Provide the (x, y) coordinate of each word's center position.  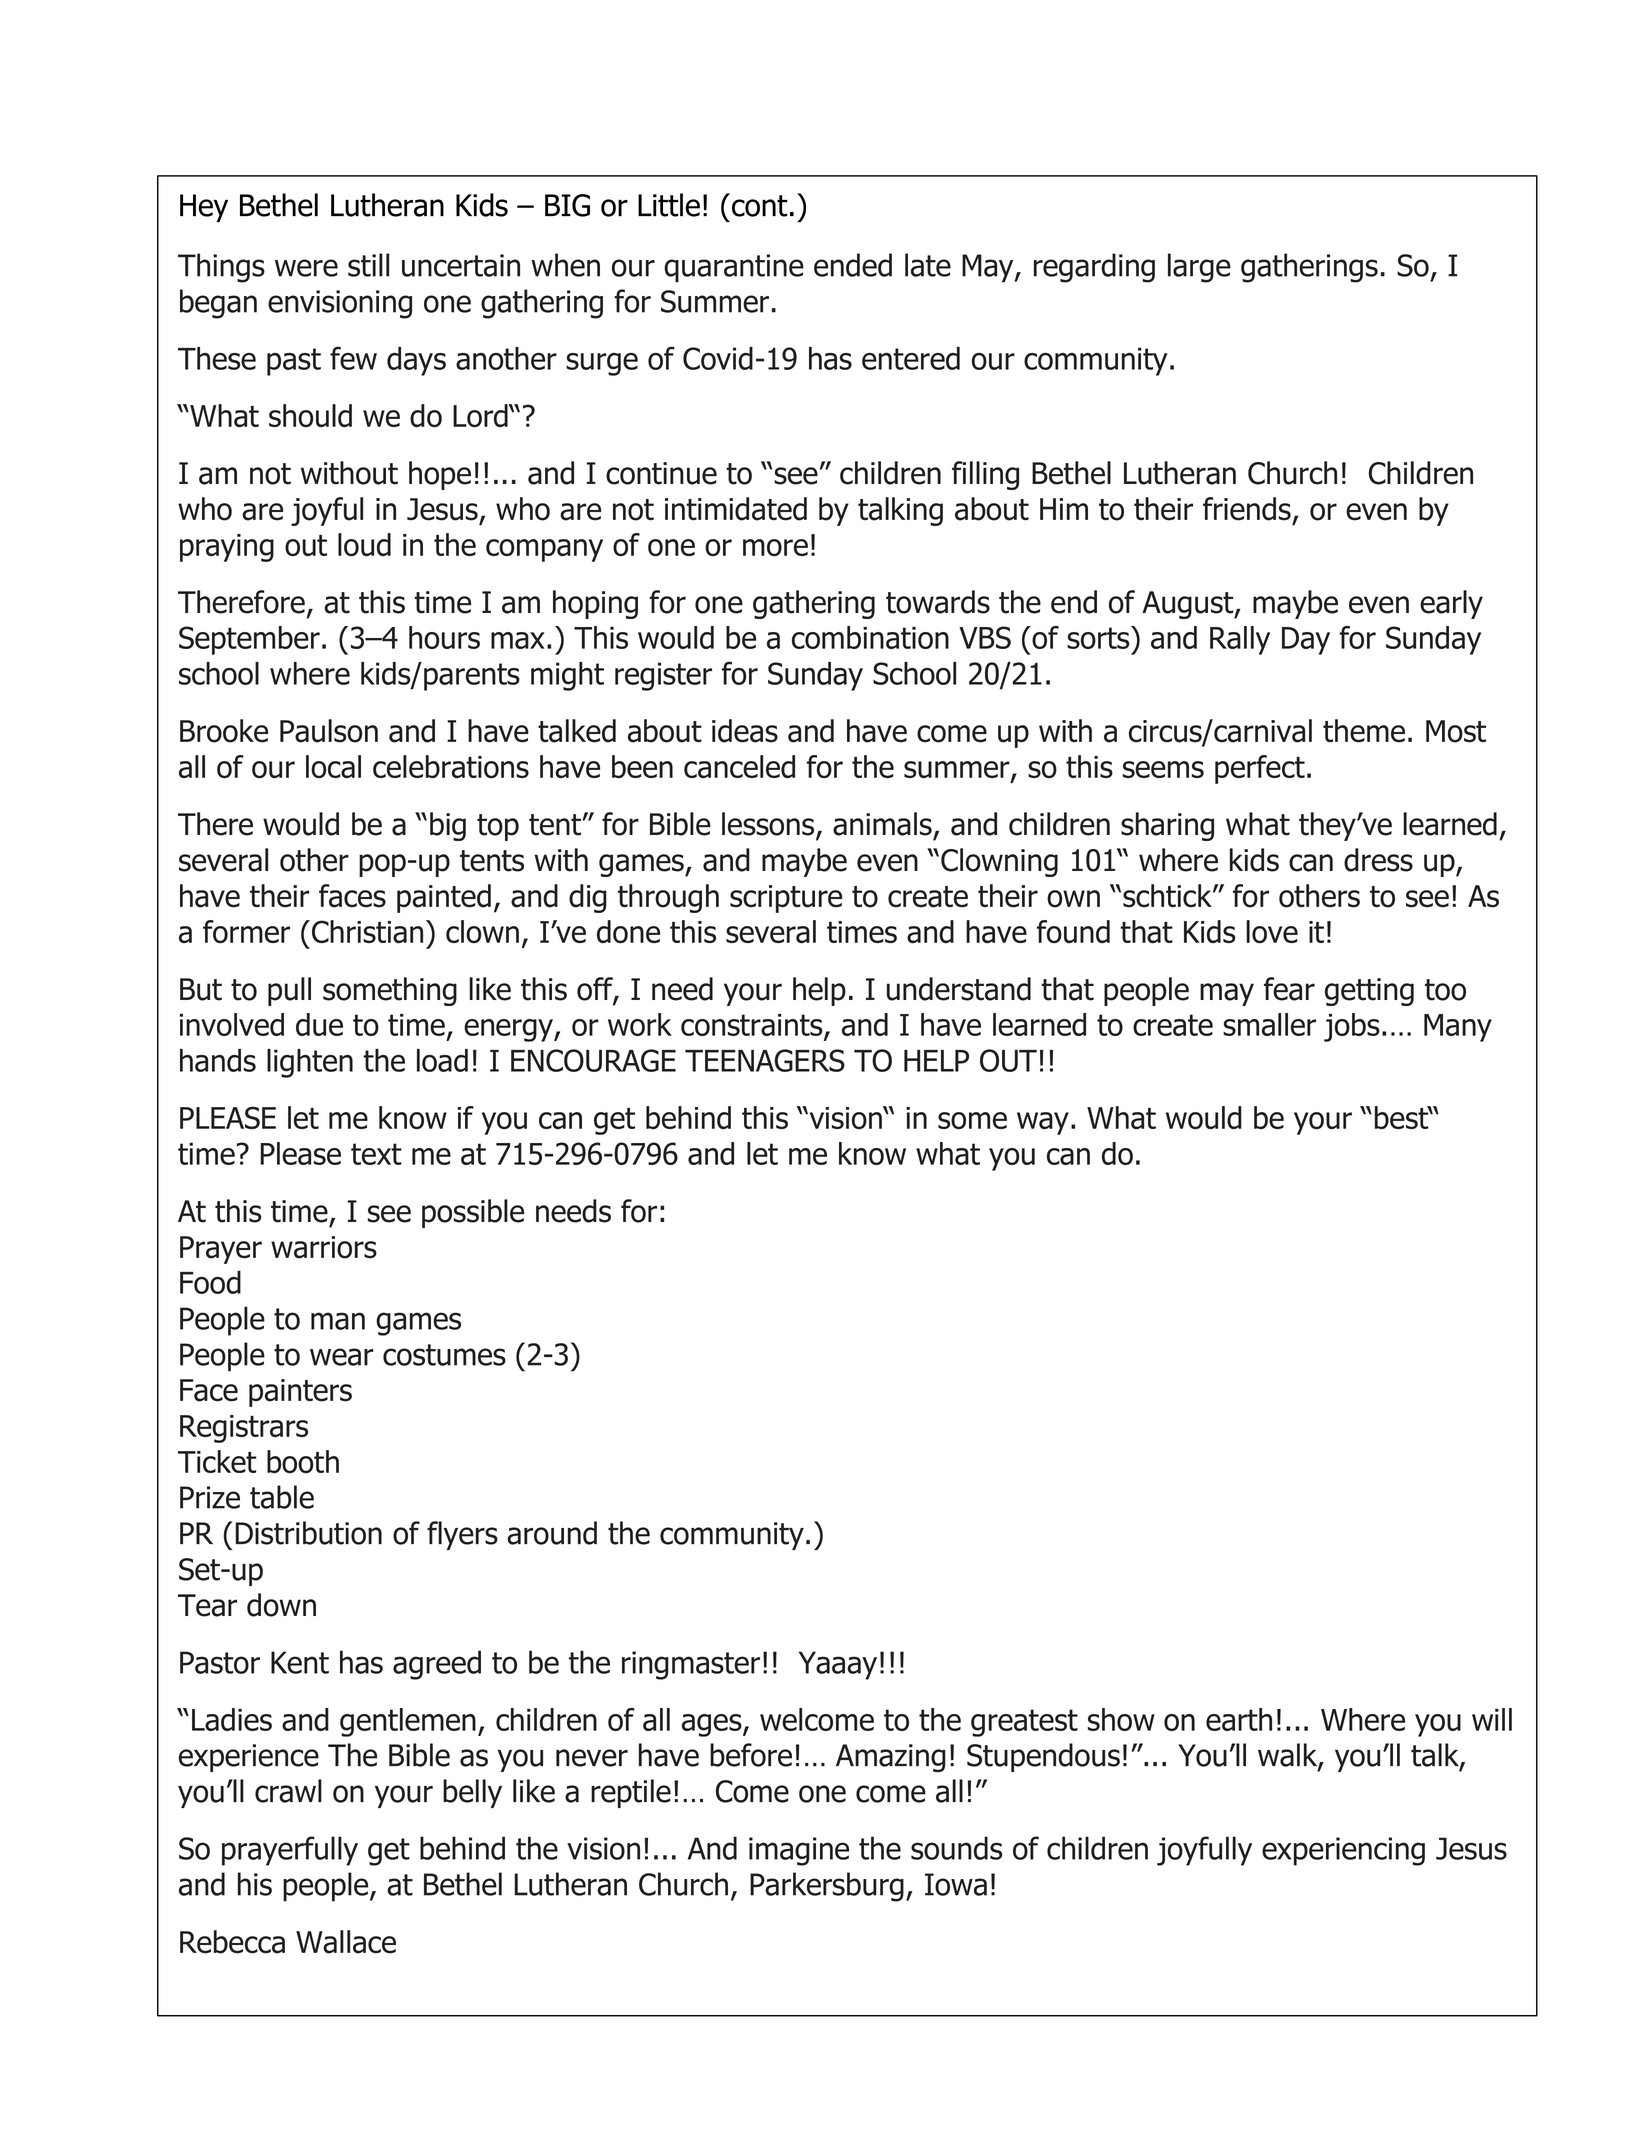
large (1199, 268)
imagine (799, 1851)
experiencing (1343, 1851)
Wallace (346, 1942)
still (368, 265)
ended (853, 265)
